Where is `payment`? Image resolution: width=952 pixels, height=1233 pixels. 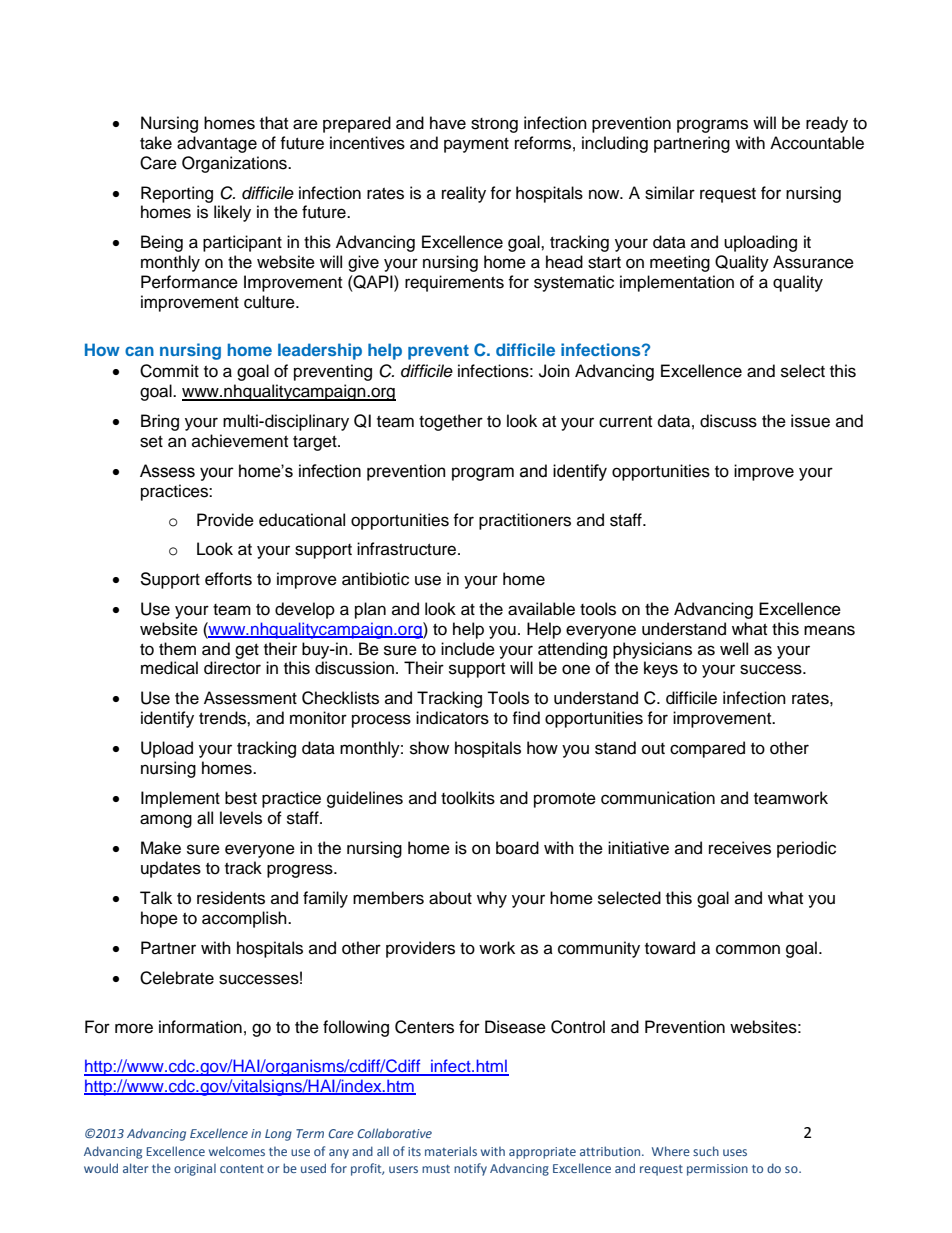 payment is located at coordinates (476, 145).
